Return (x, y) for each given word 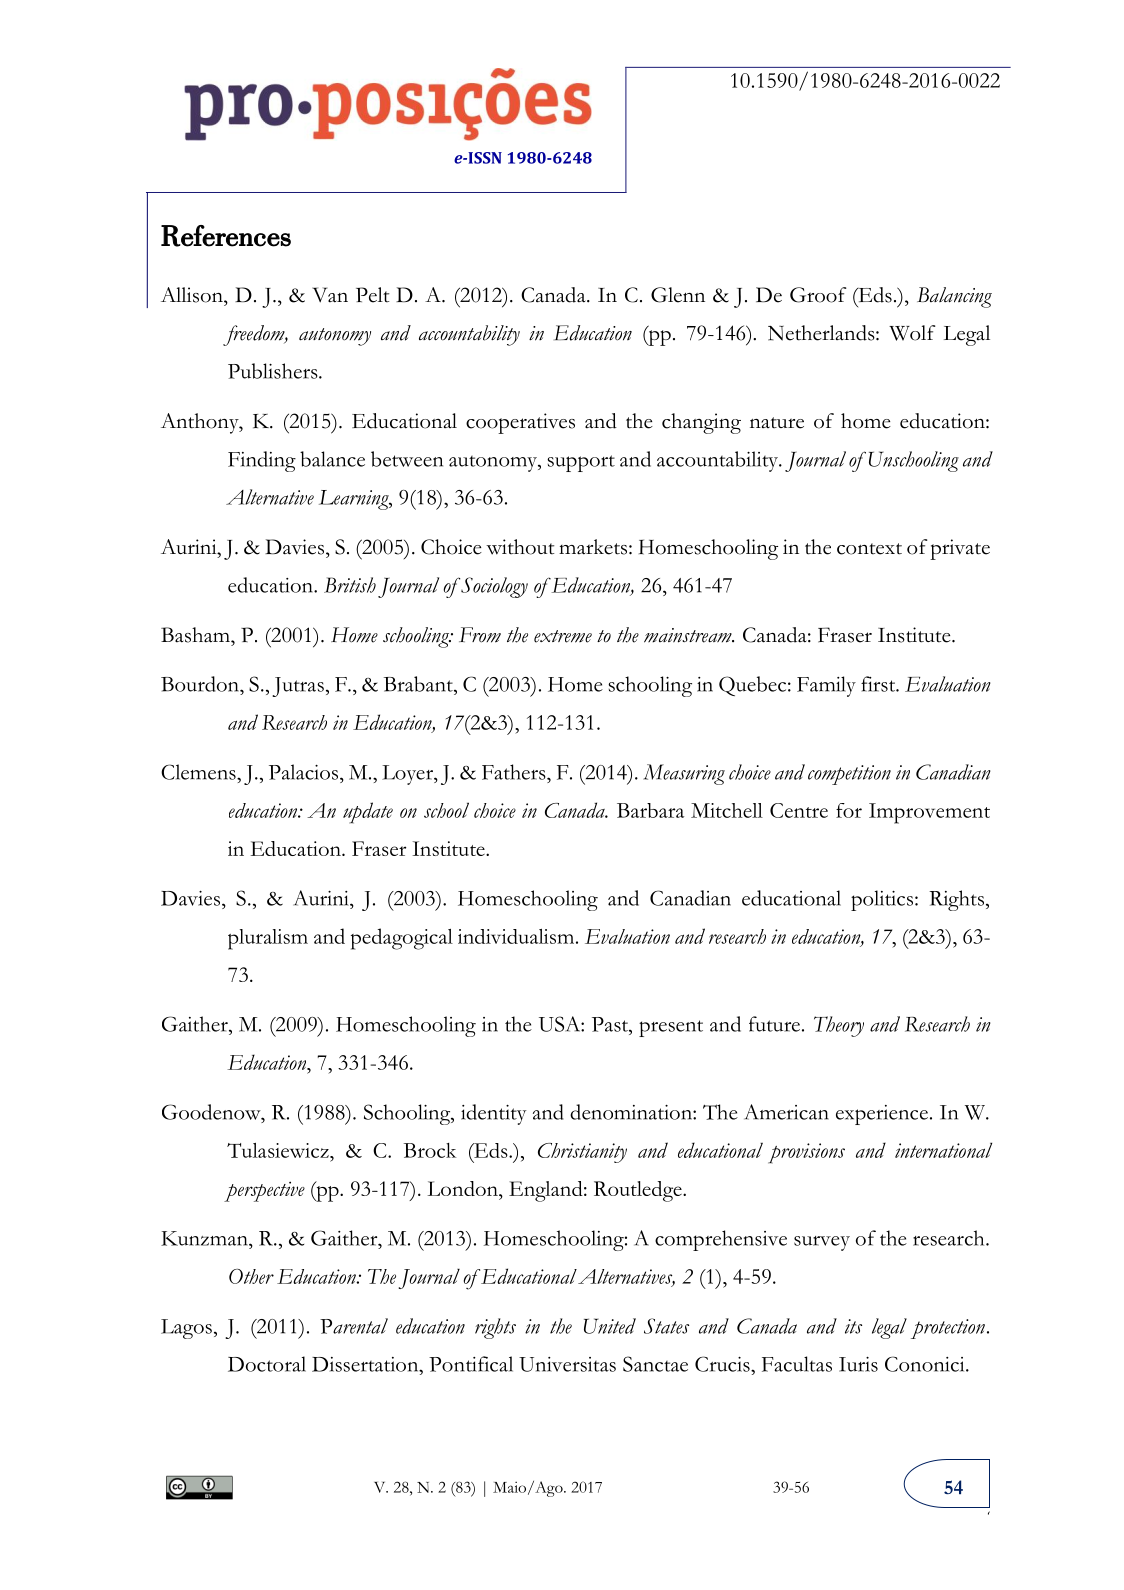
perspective (264, 1191)
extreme (563, 636)
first (879, 684)
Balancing (954, 297)
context (869, 549)
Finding (262, 461)
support (581, 463)
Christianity (582, 1153)
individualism (517, 936)
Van (330, 295)
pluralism (268, 939)
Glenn (678, 295)
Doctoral (267, 1364)
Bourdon (201, 684)
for (849, 810)
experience (882, 1115)
